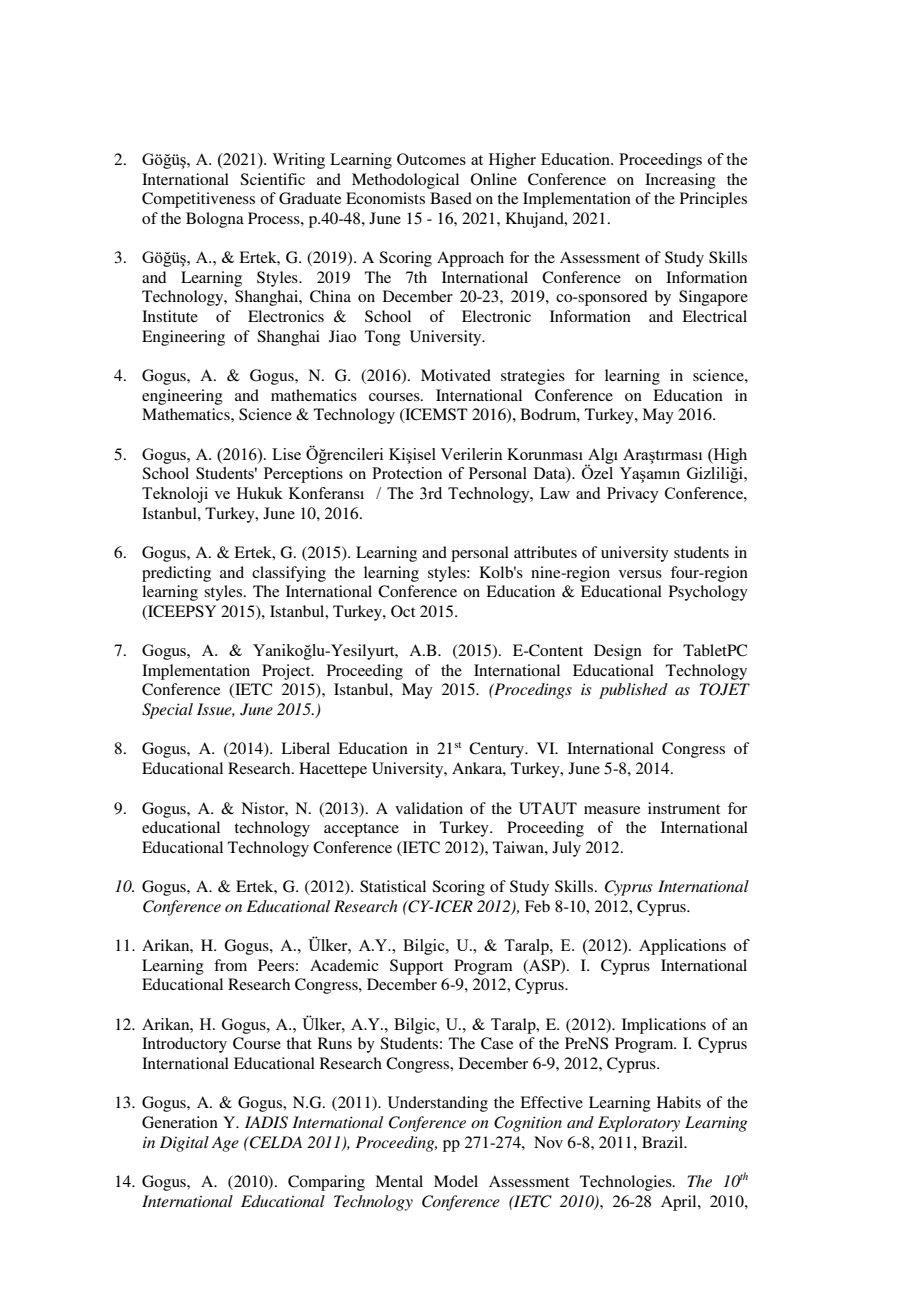 The height and width of the image is (1308, 924). I want to click on from, so click(230, 965).
